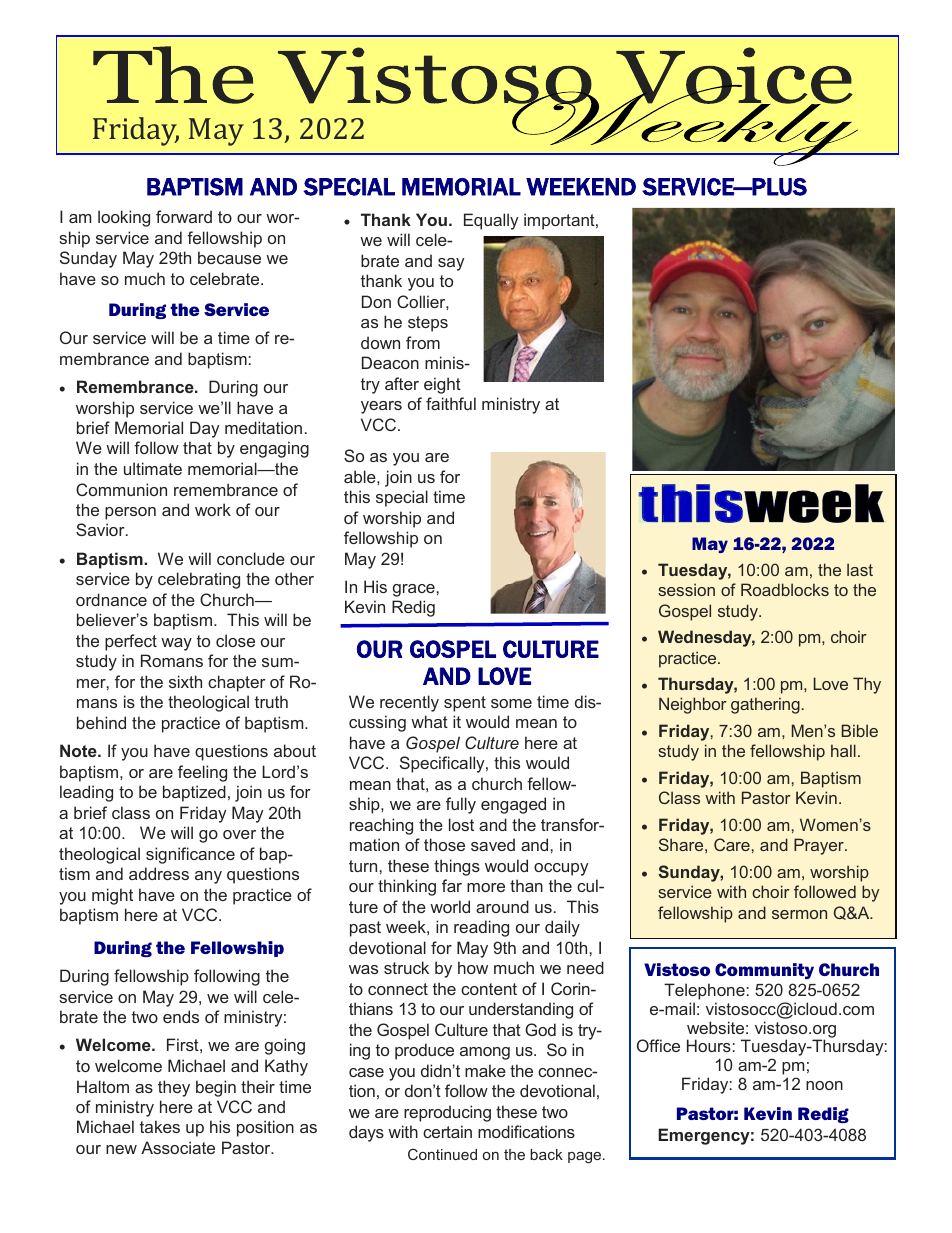  Describe the element at coordinates (560, 221) in the screenshot. I see `important` at that location.
